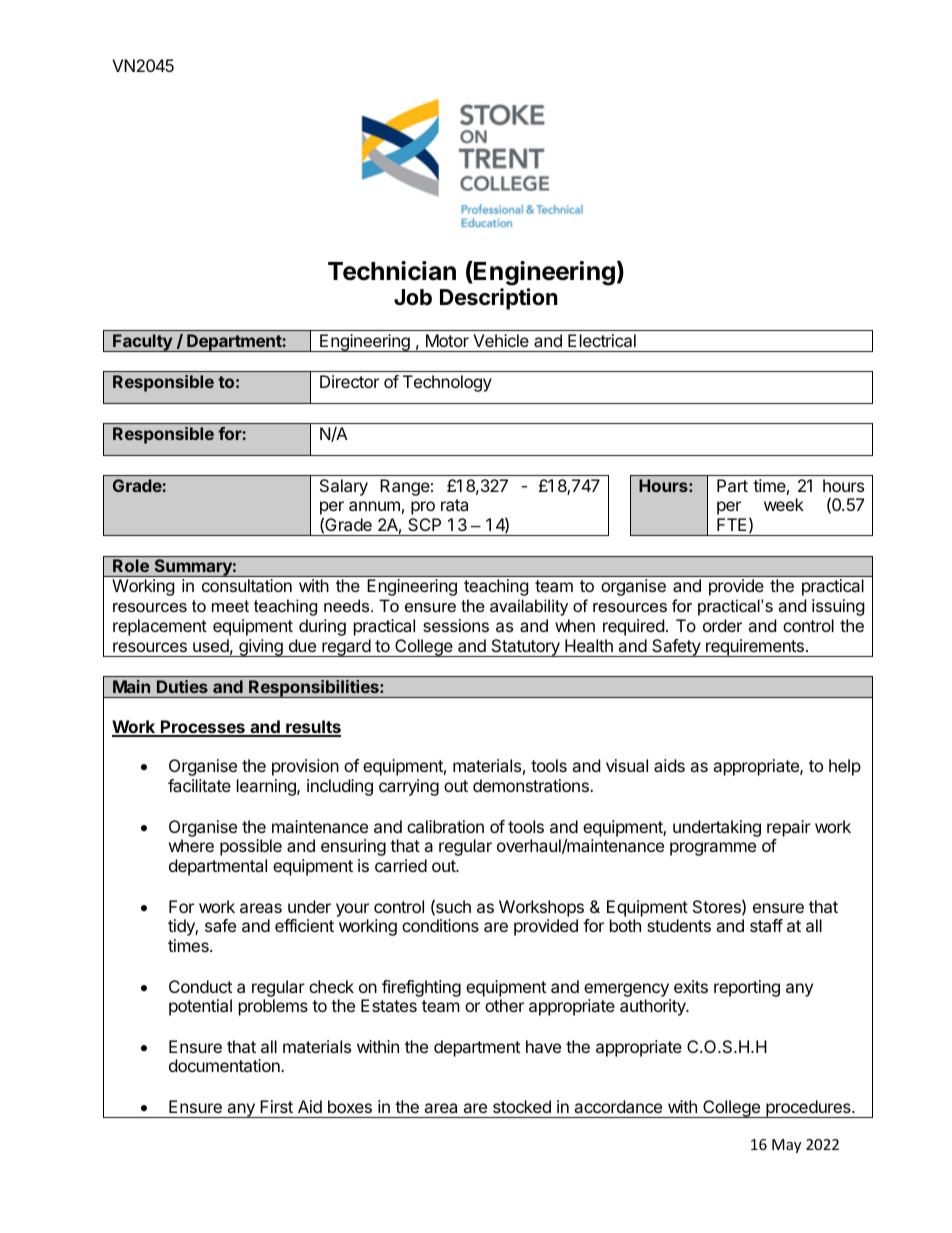 Image resolution: width=952 pixels, height=1233 pixels. Describe the element at coordinates (499, 299) in the page. I see `Description` at that location.
